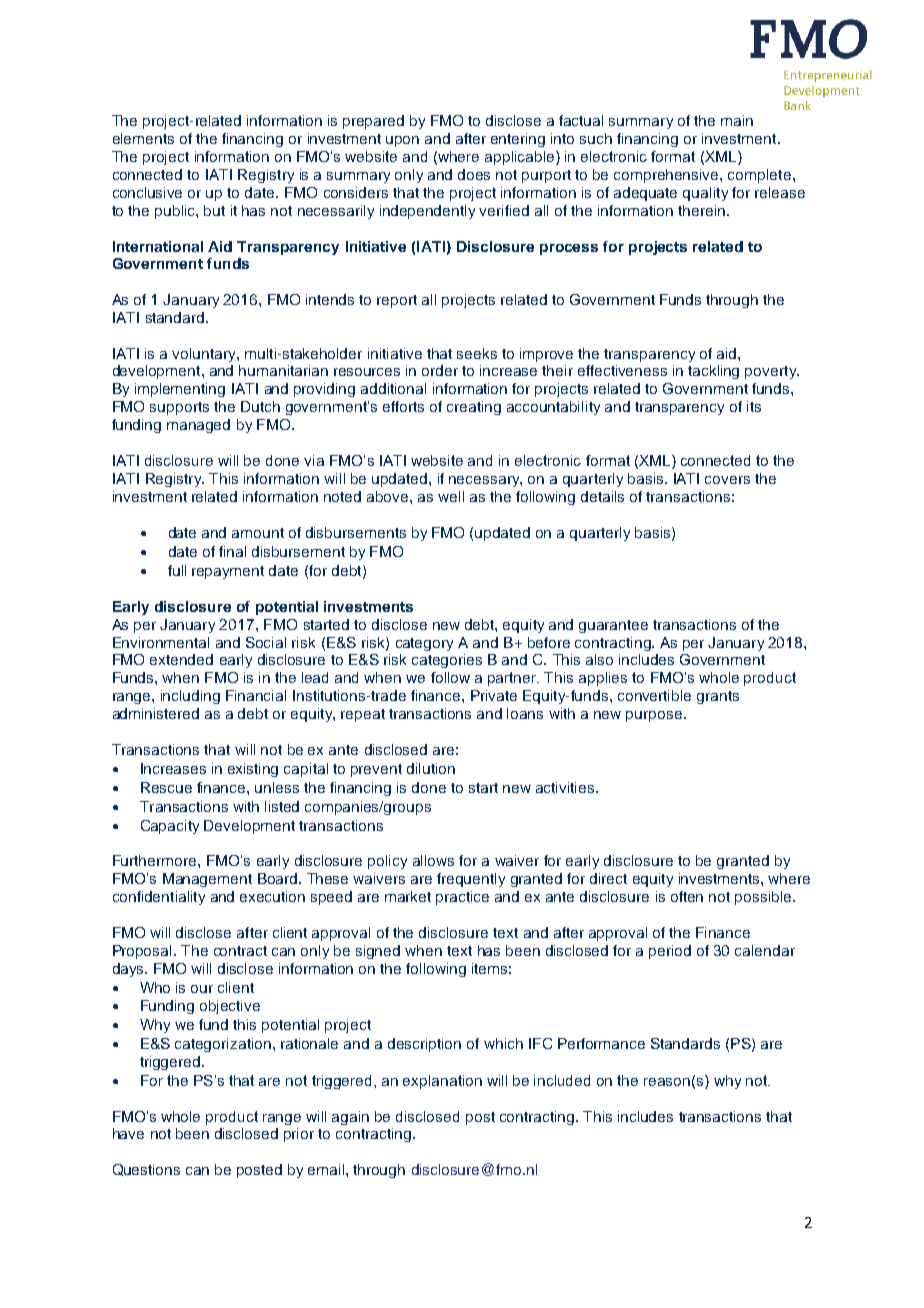 This document has width=924, height=1308. I want to click on tackling, so click(713, 372).
